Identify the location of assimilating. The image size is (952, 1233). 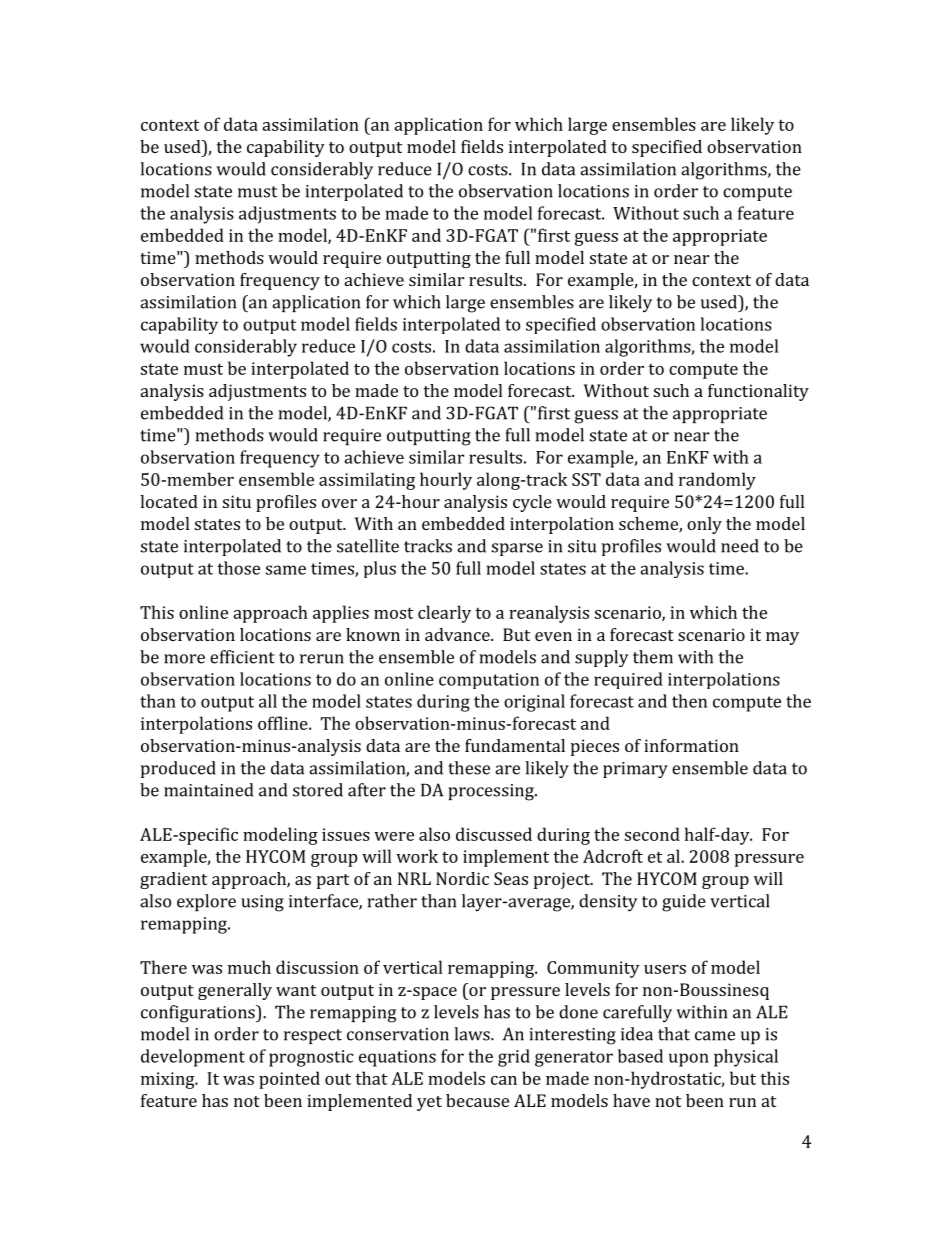
(367, 481).
